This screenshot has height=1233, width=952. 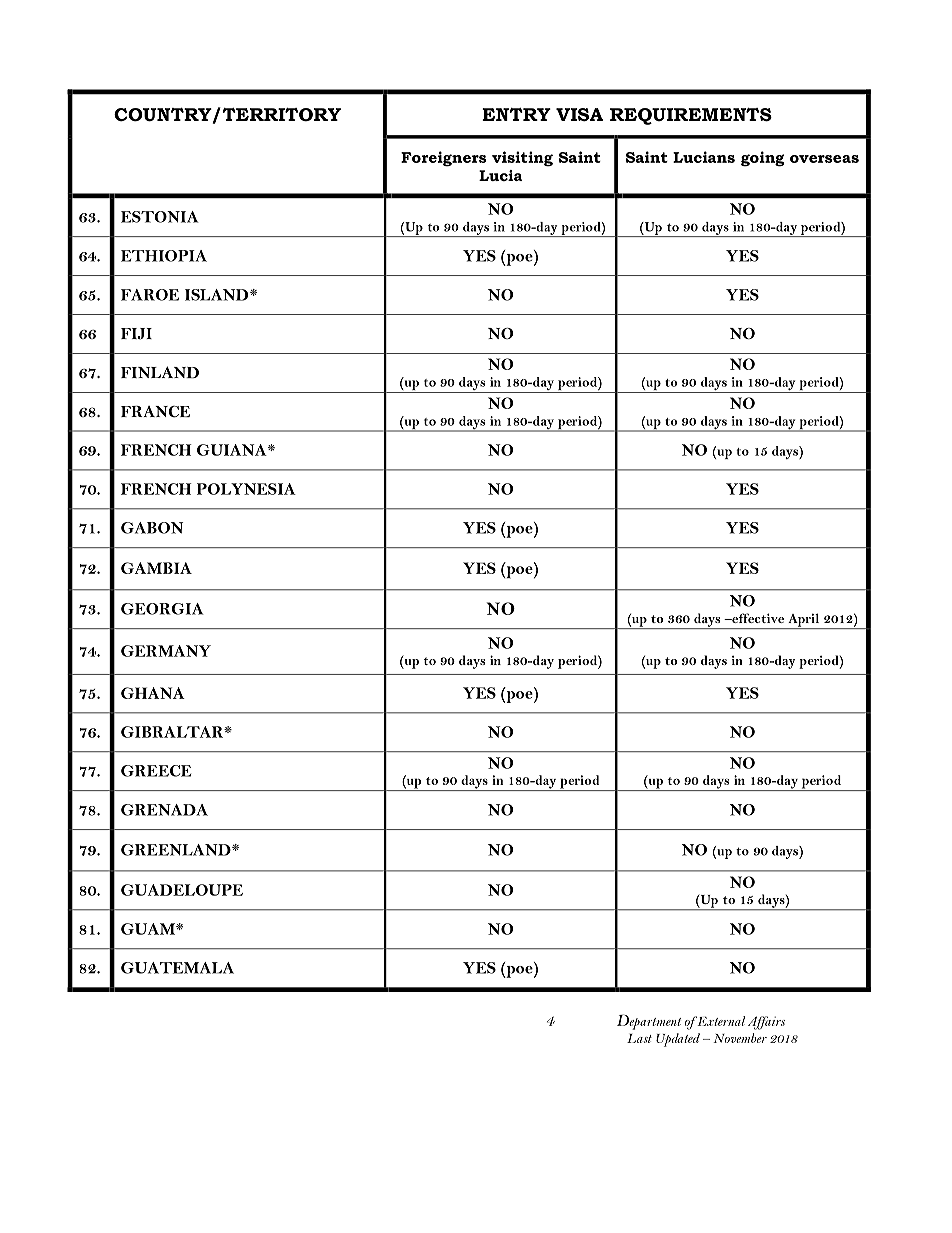 What do you see at coordinates (757, 618) in the screenshot?
I see `effective` at bounding box center [757, 618].
